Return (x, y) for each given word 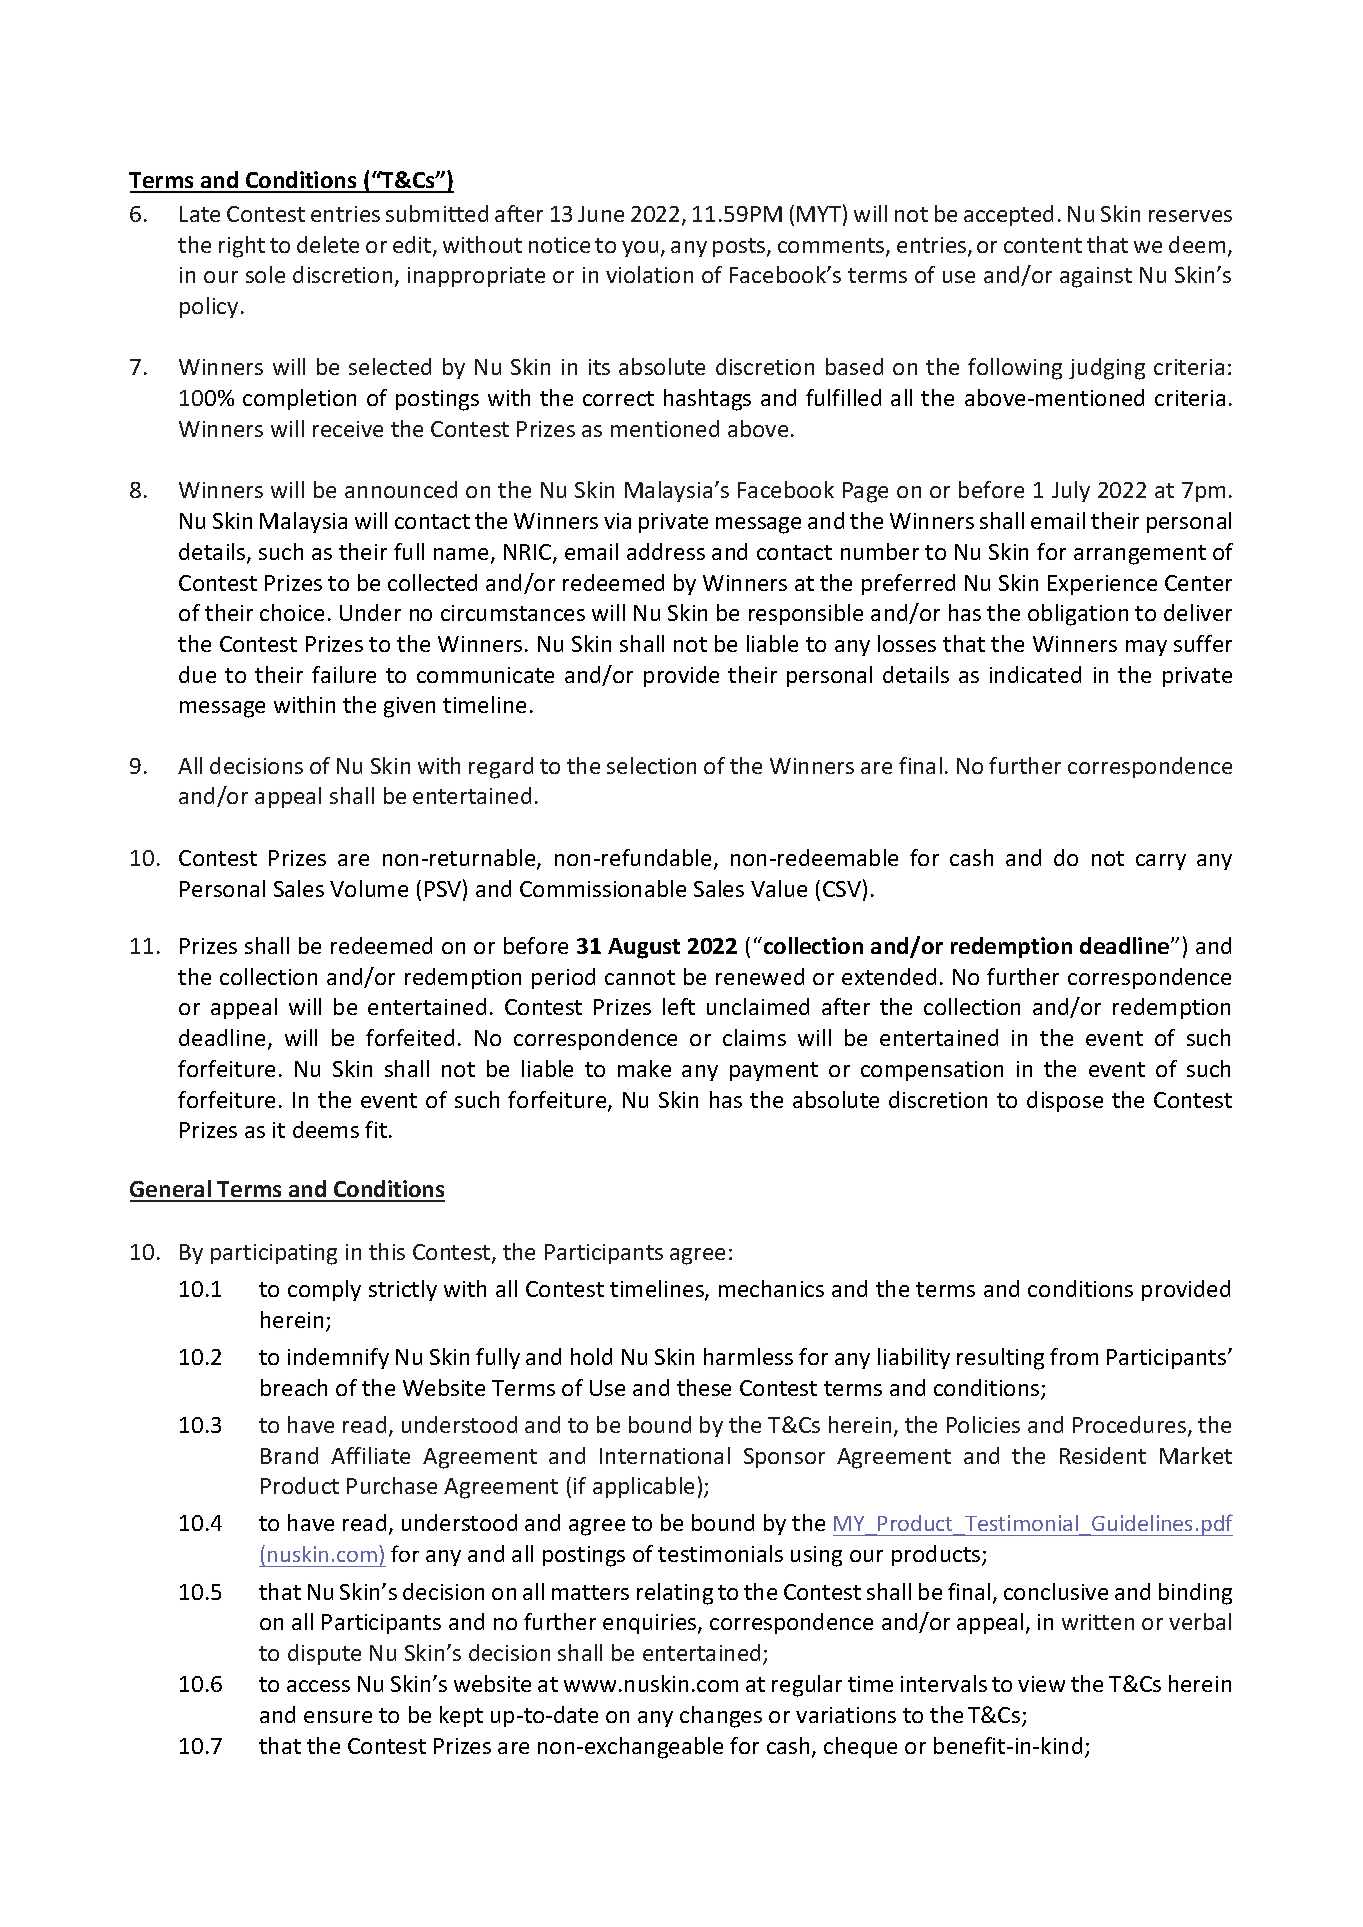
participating (274, 1254)
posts (740, 247)
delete (328, 244)
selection (651, 765)
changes (721, 1717)
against (1096, 277)
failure (344, 674)
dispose (1065, 1101)
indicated (1035, 674)
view (1041, 1684)
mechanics (771, 1288)
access (318, 1686)
